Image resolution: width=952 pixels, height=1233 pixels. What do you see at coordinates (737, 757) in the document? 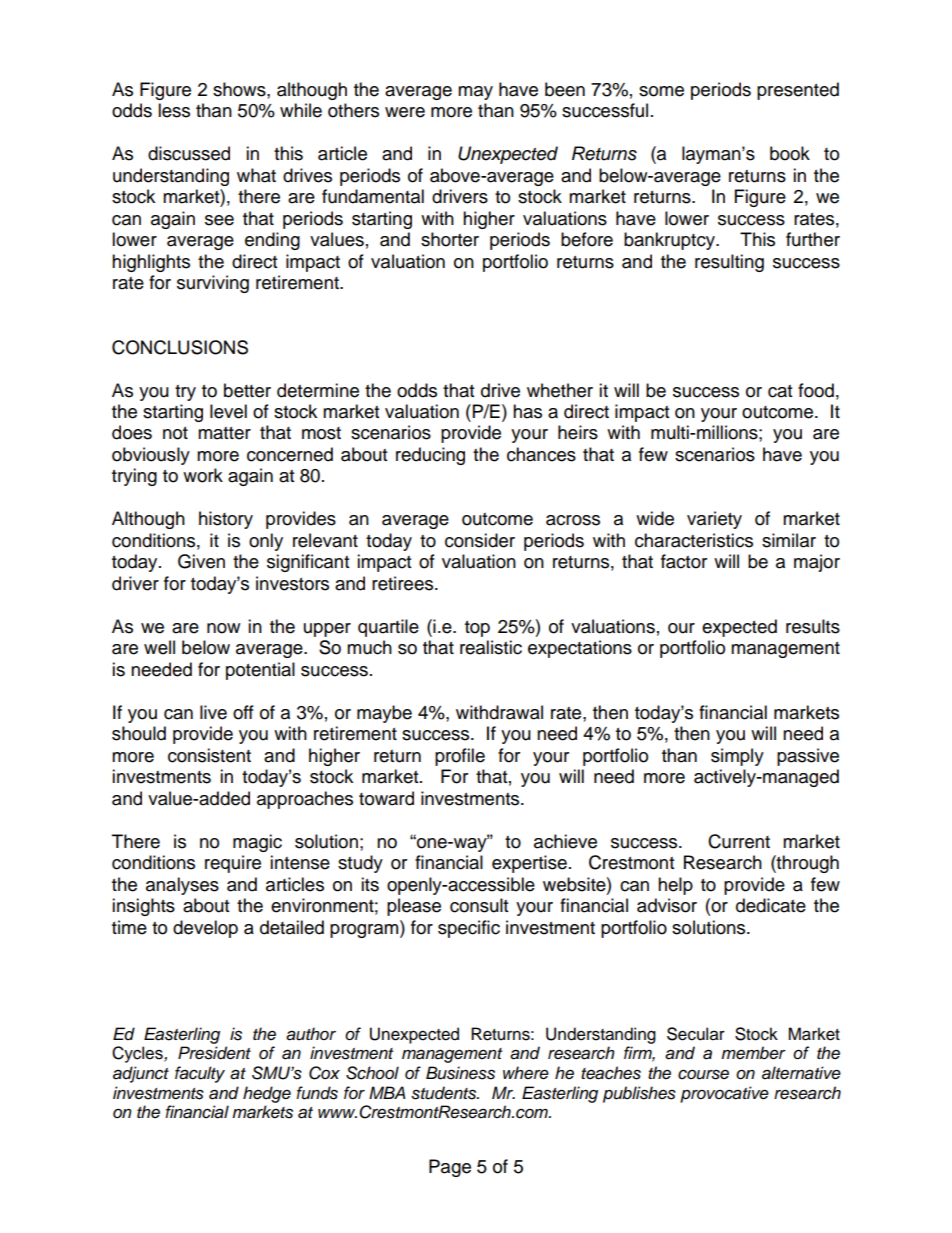
I see `simply` at bounding box center [737, 757].
